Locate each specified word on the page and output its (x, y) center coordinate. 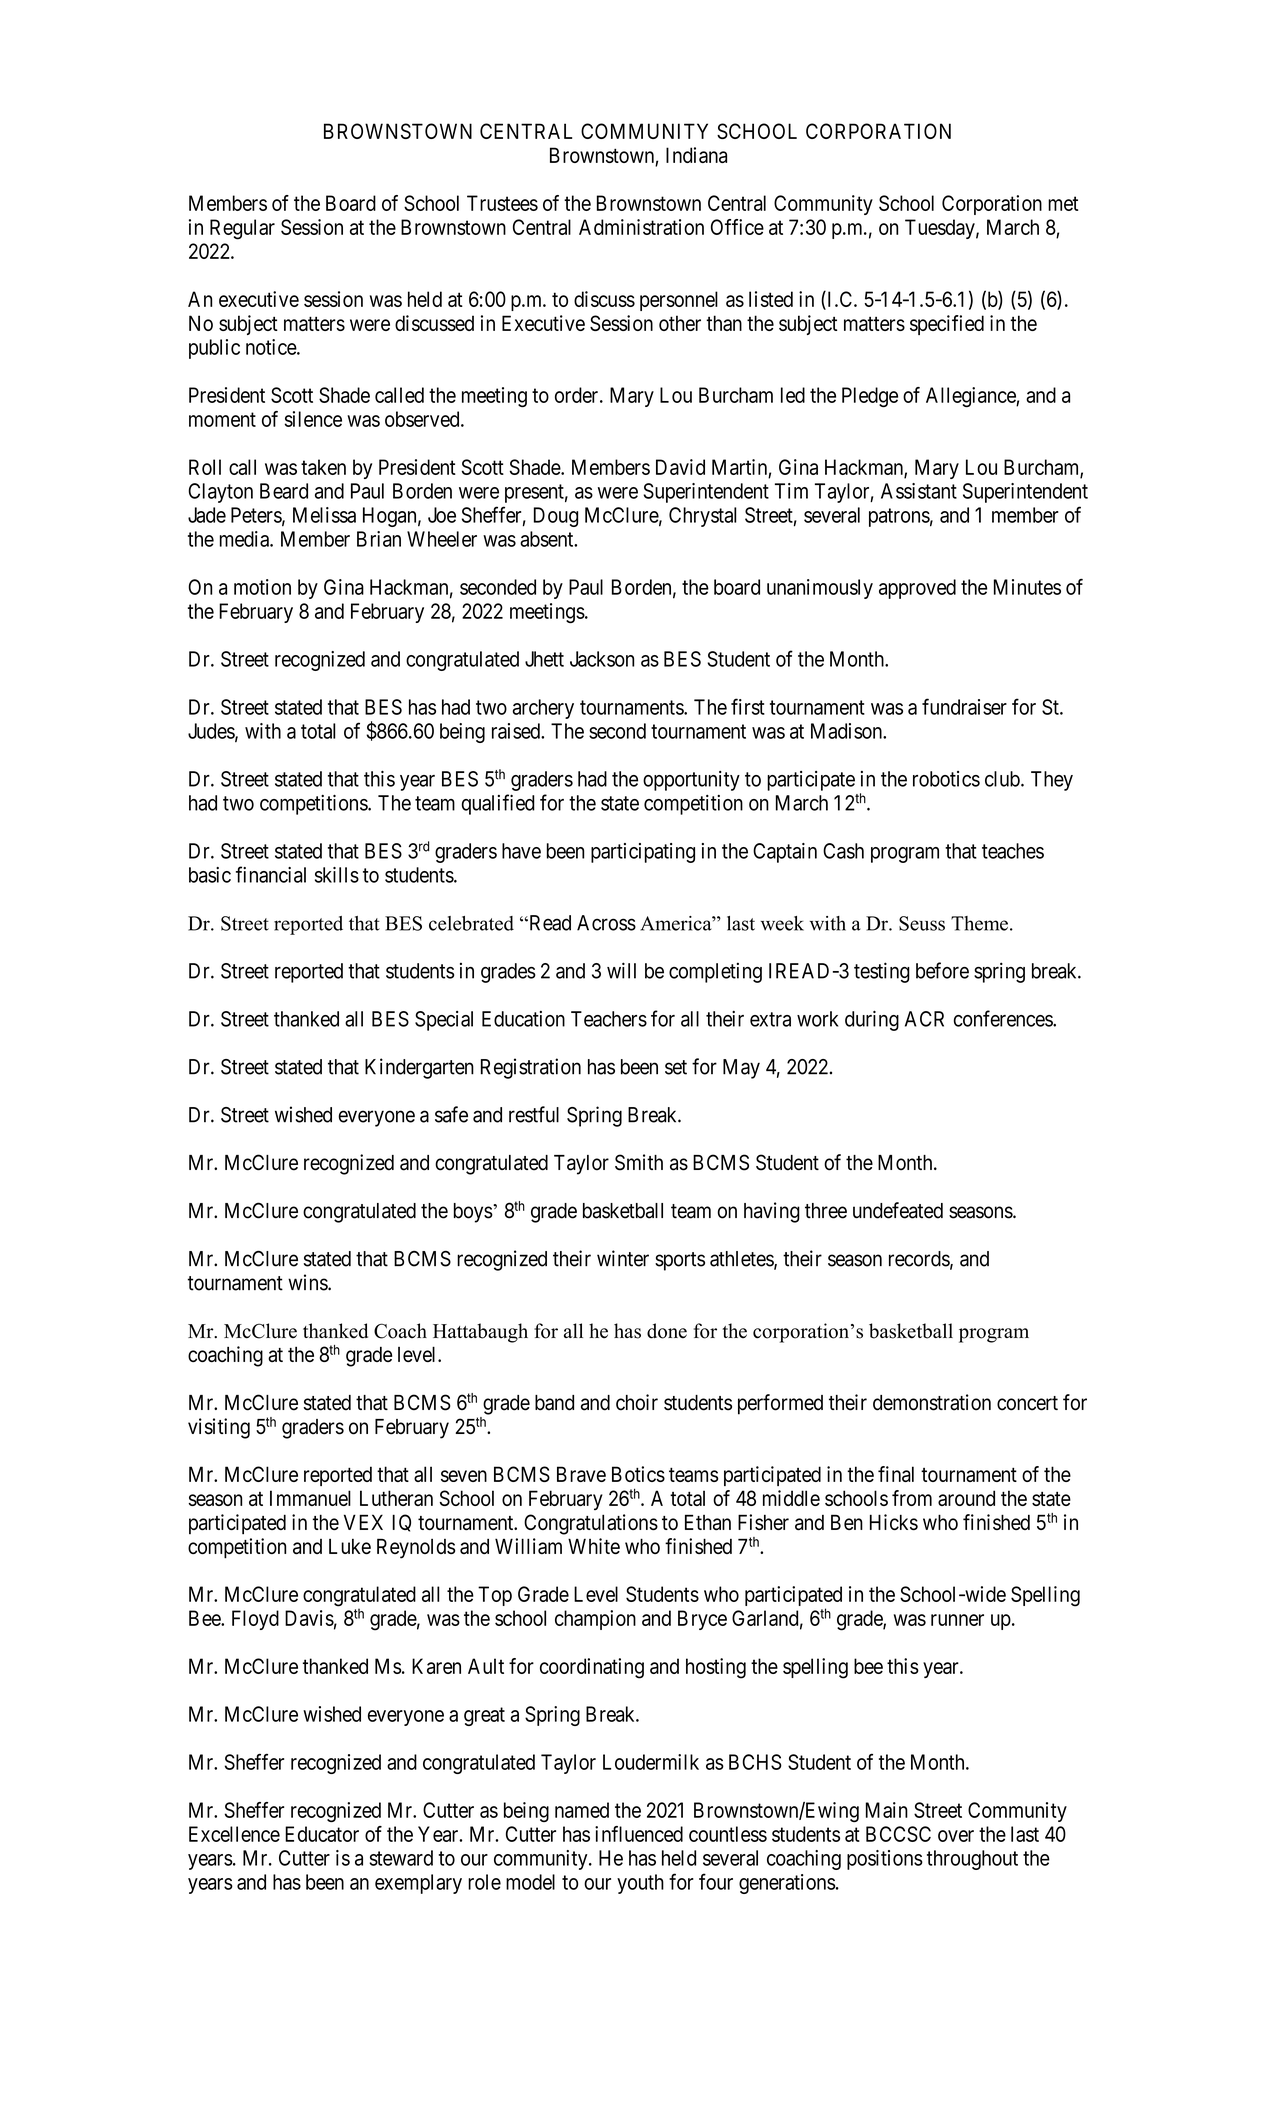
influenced (639, 1834)
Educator (322, 1834)
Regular (242, 229)
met (1063, 203)
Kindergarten (419, 1068)
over (956, 1836)
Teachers (609, 1019)
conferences (1004, 1018)
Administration (641, 227)
